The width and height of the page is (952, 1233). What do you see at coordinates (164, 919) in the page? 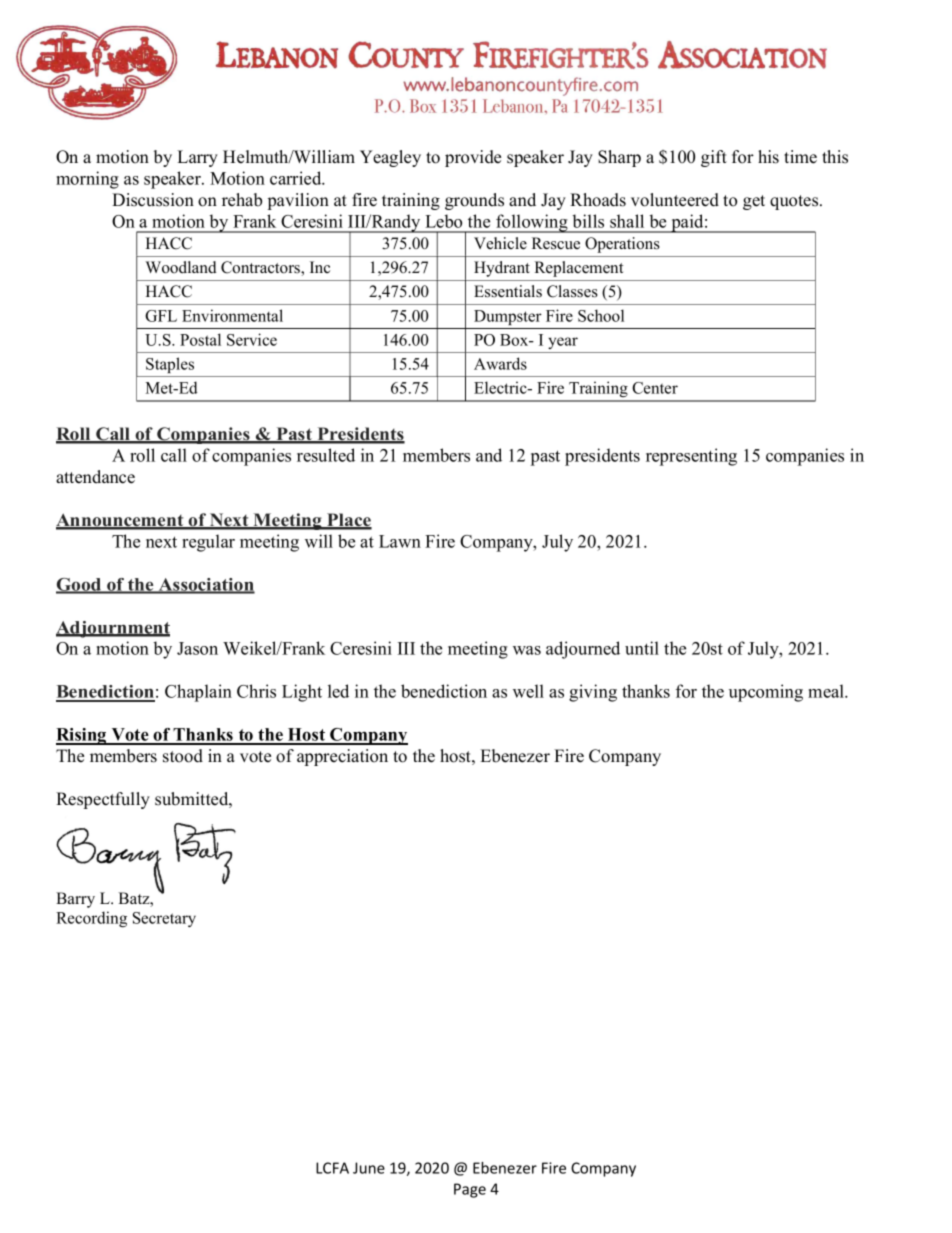
I see `Secretary` at bounding box center [164, 919].
